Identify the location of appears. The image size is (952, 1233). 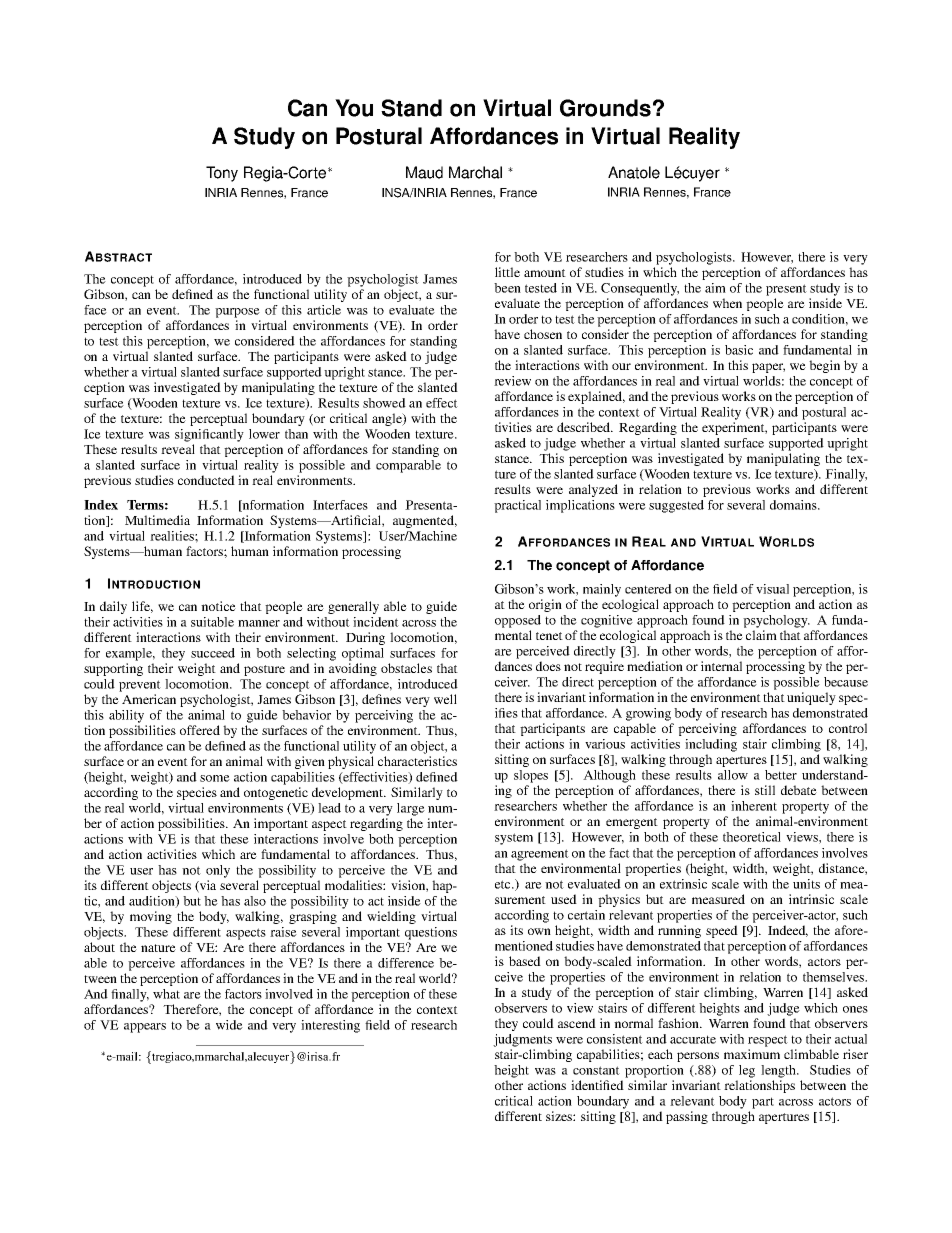
(145, 1028).
